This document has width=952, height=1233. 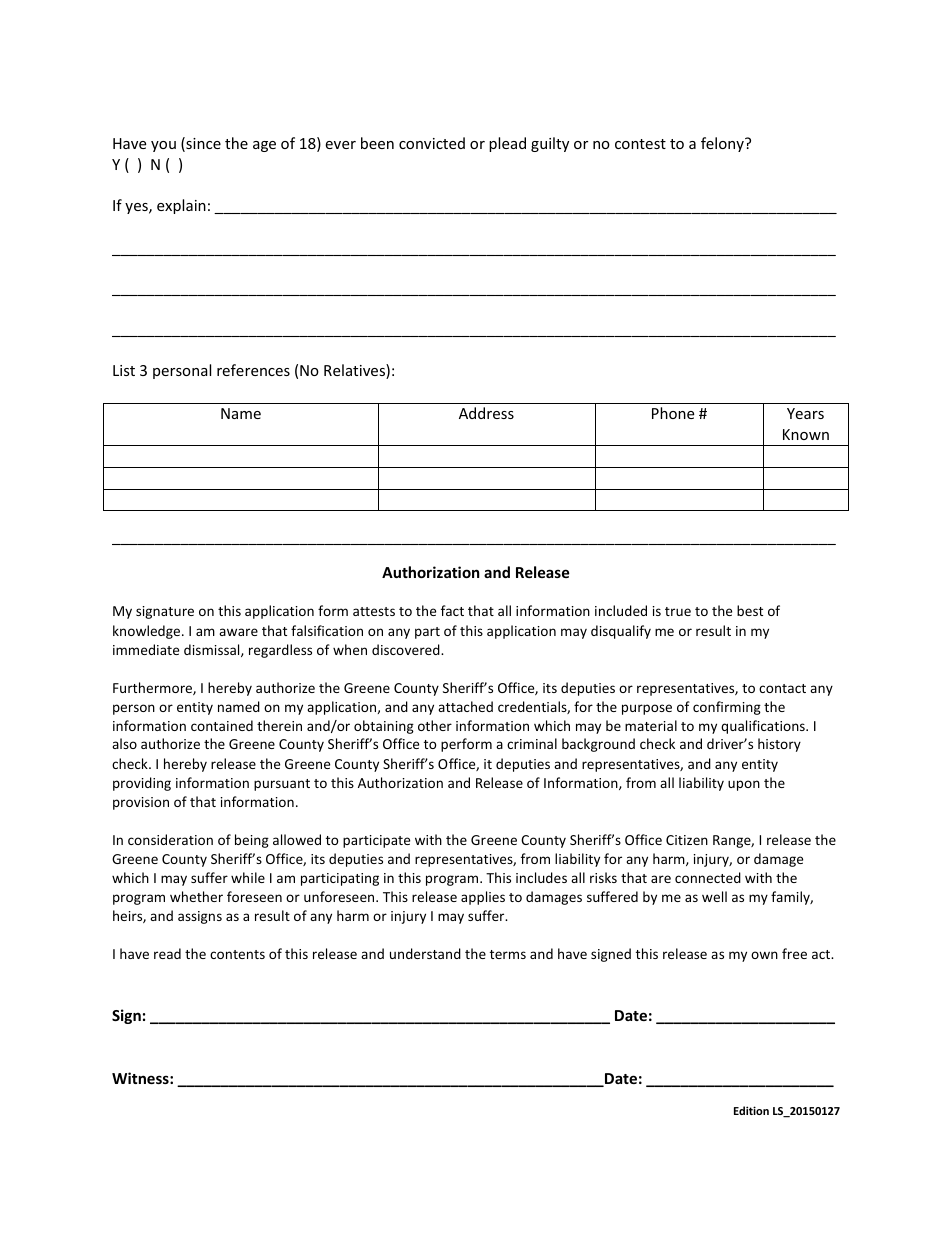 I want to click on Address, so click(x=486, y=413).
